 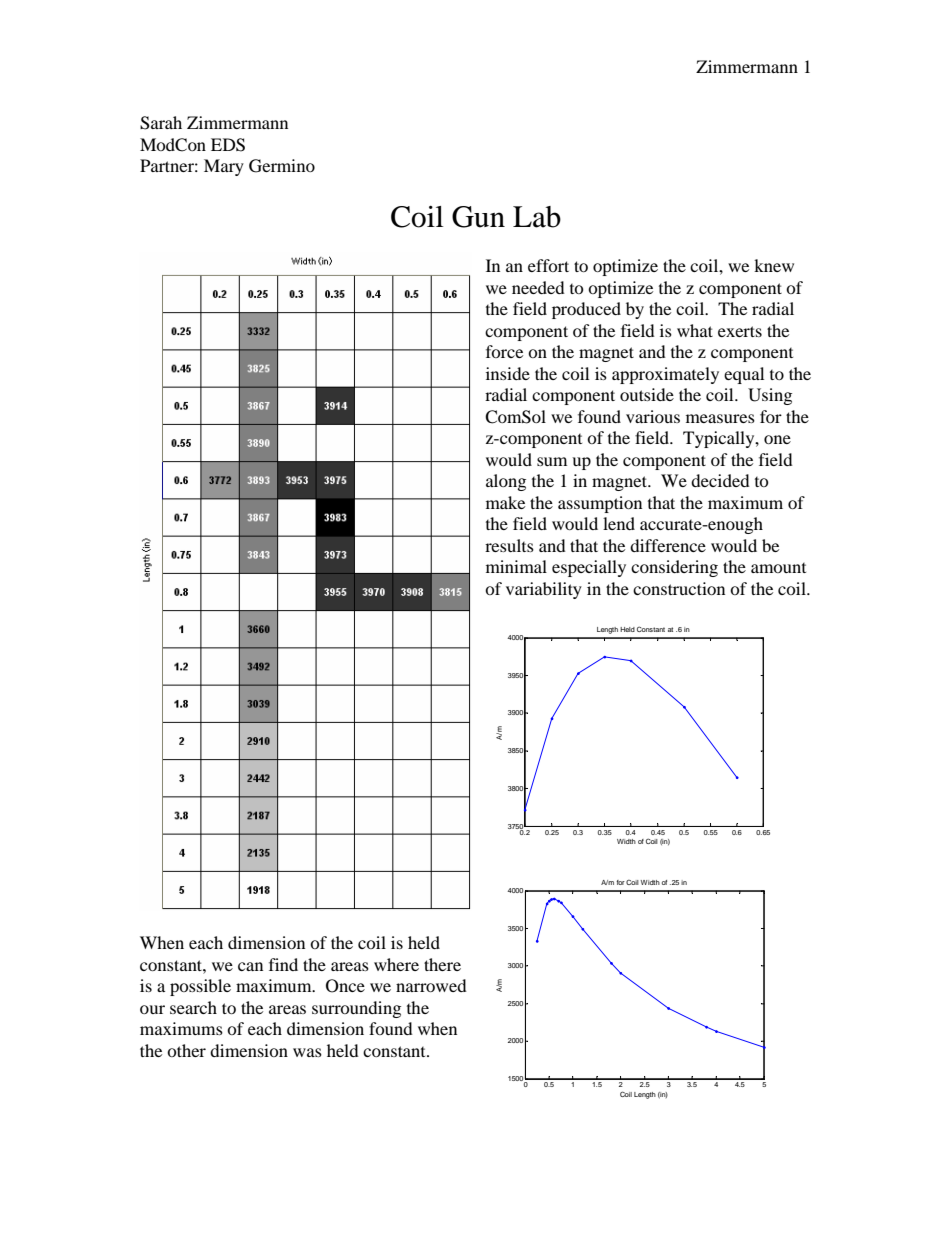 What do you see at coordinates (679, 588) in the screenshot?
I see `construction` at bounding box center [679, 588].
